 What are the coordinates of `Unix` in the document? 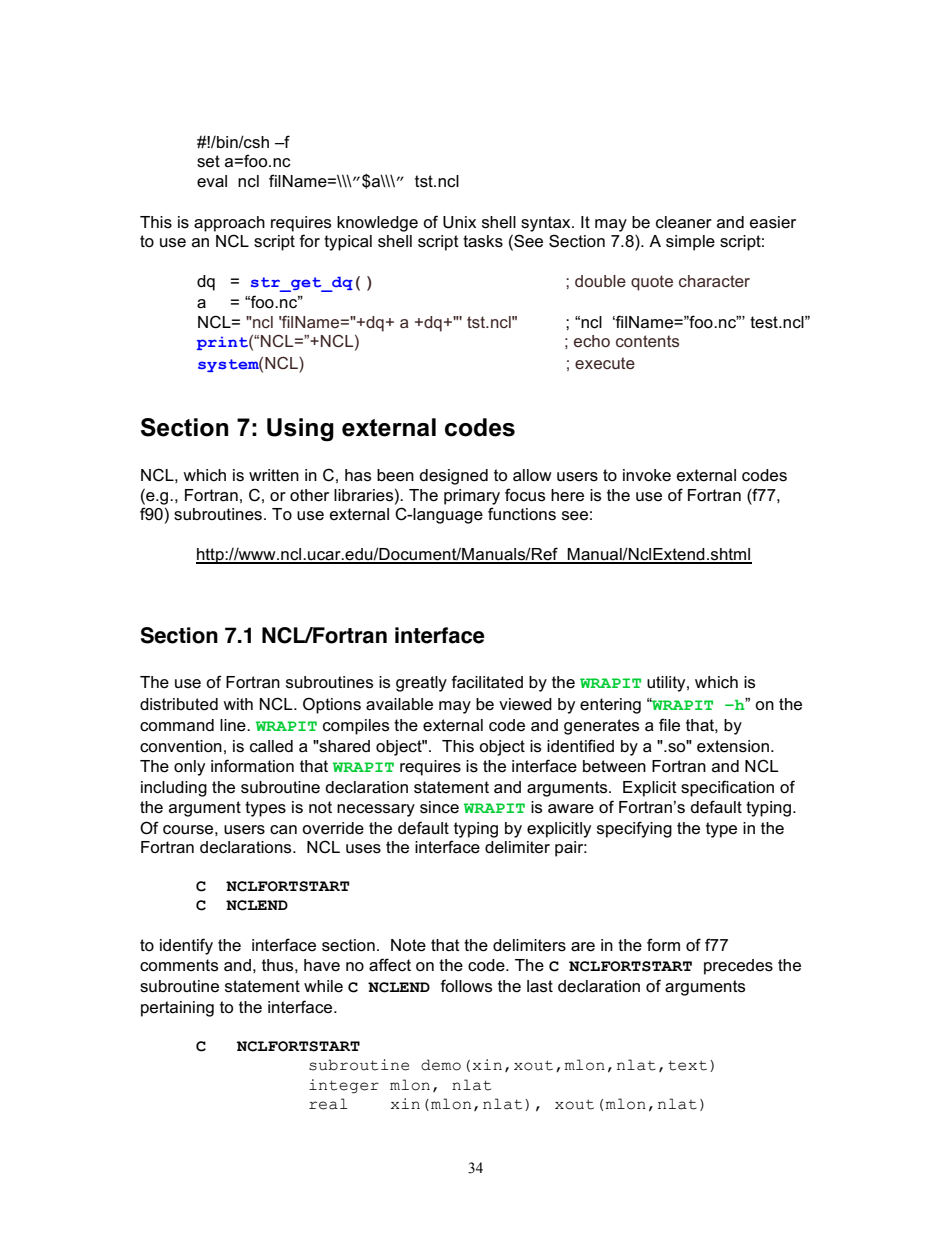 It's located at (459, 222).
